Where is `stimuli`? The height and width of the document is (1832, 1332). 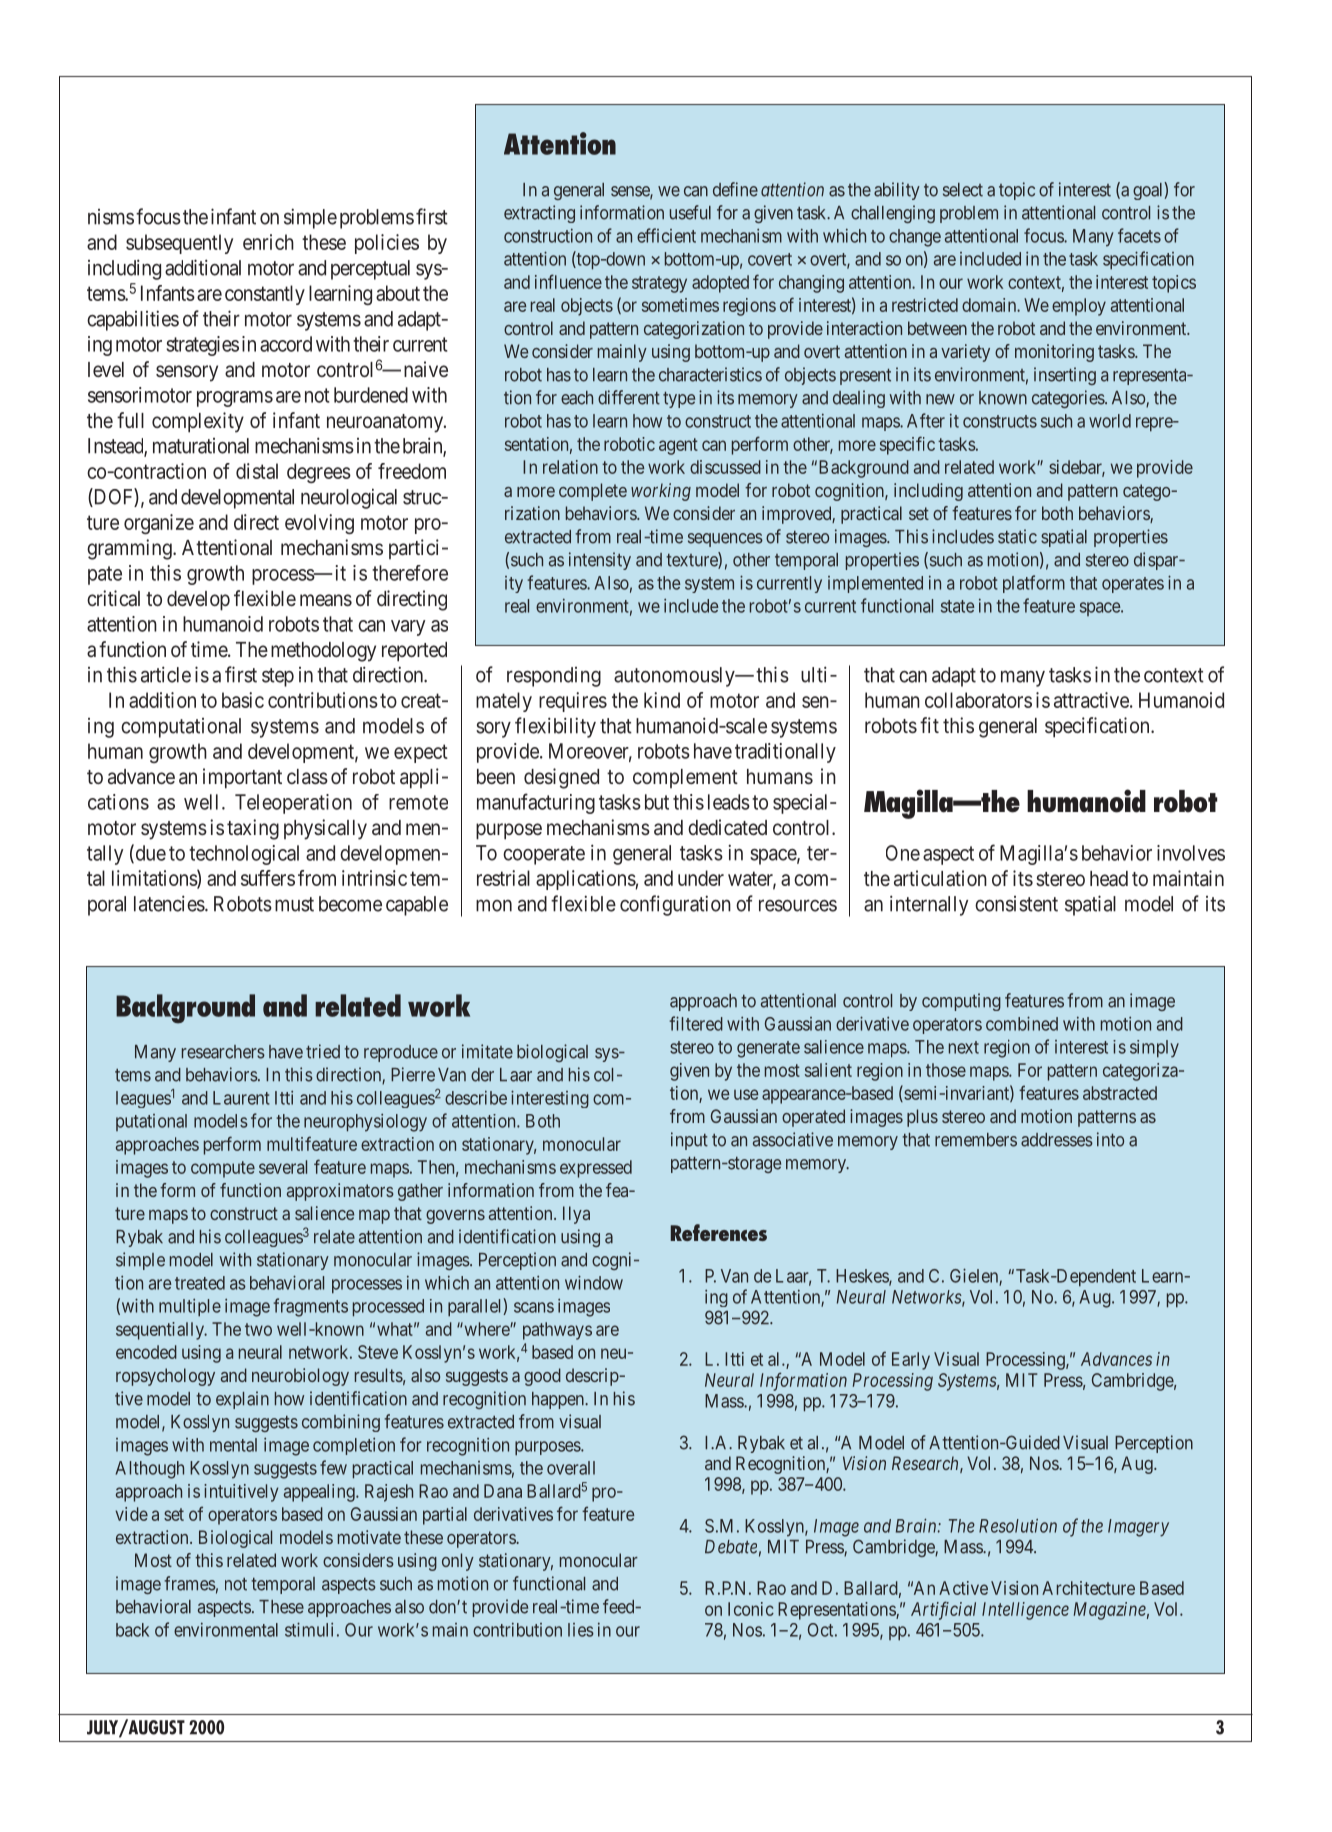 stimuli is located at coordinates (309, 1629).
